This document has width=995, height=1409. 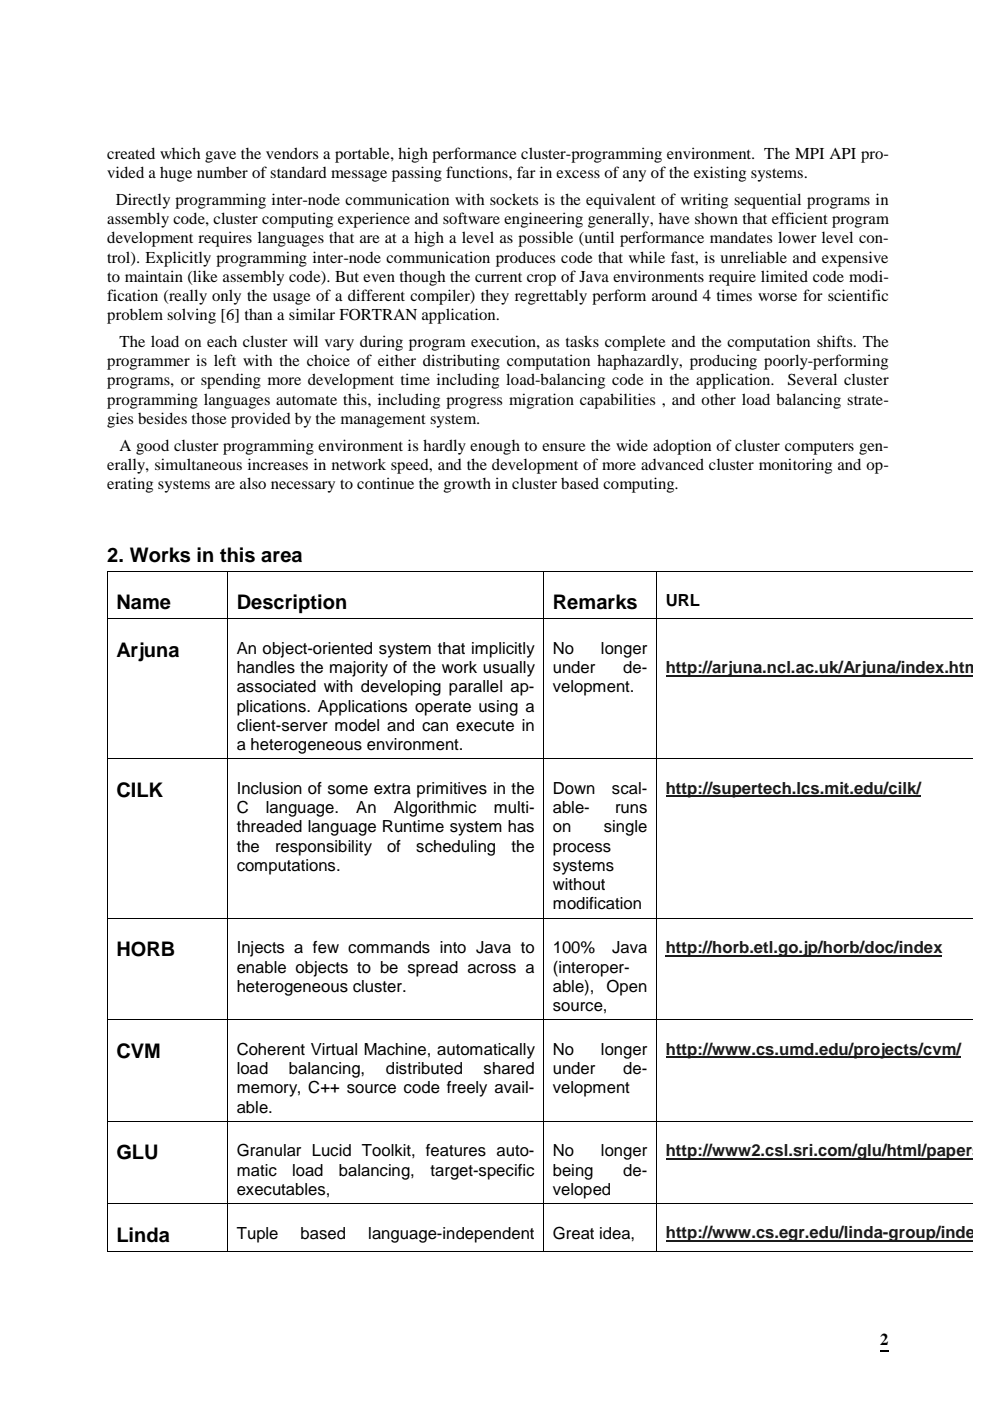 I want to click on number, so click(x=222, y=172).
